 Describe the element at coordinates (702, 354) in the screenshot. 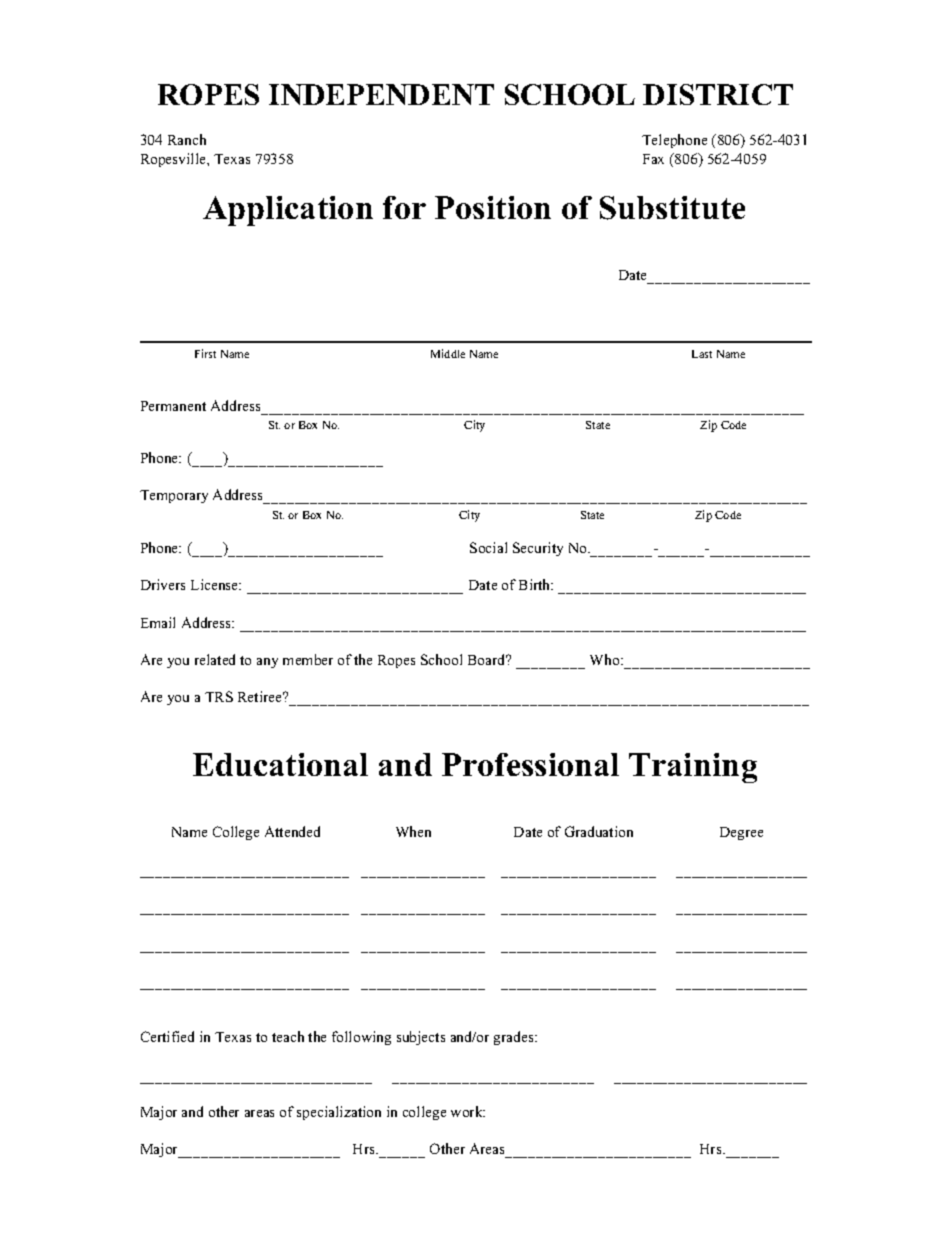

I see `Last` at that location.
